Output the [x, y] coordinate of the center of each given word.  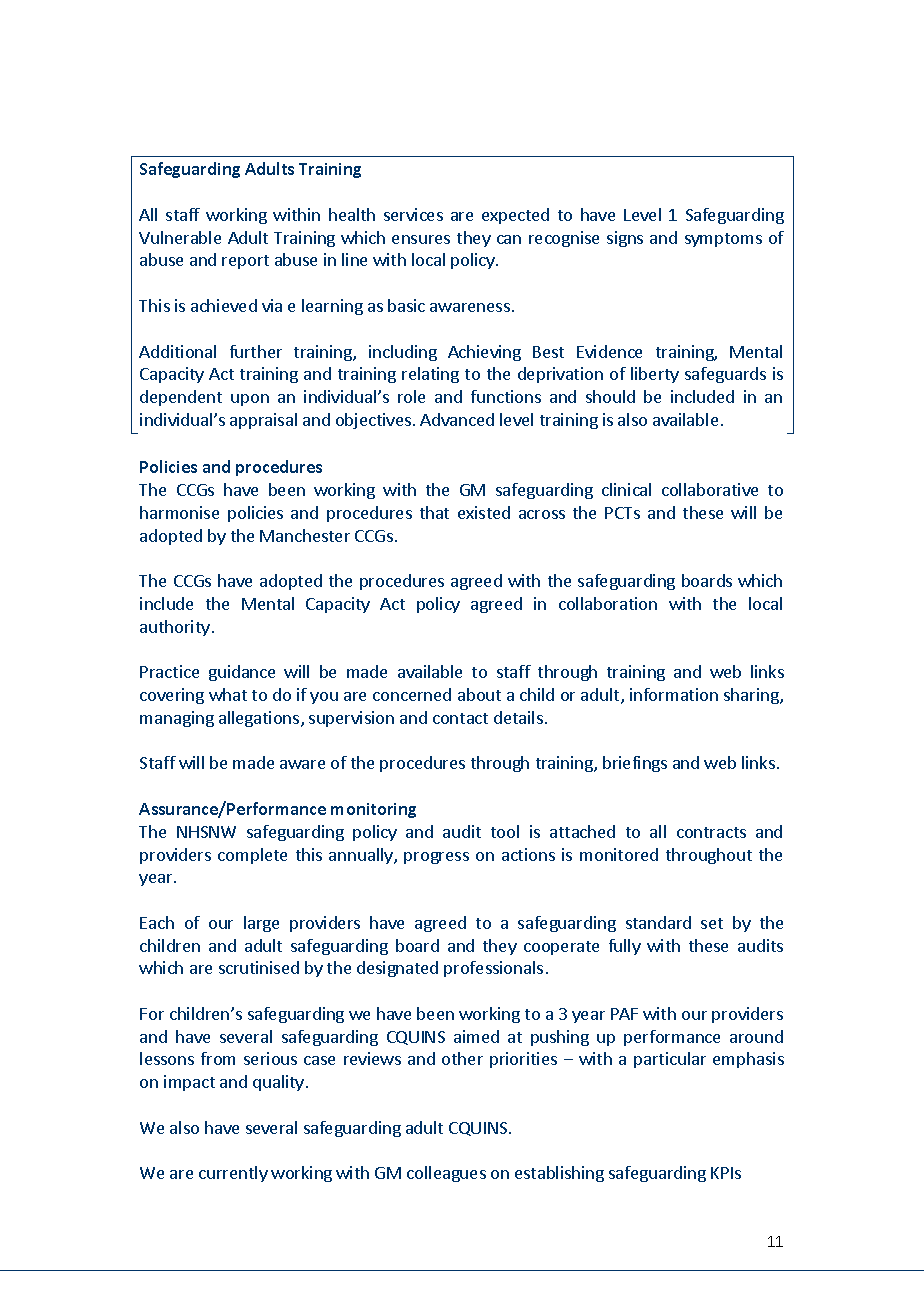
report [245, 262]
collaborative [710, 489]
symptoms [723, 240]
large [261, 924]
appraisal [263, 421]
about [479, 694]
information [674, 694]
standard [658, 922]
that [434, 512]
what [228, 694]
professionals [493, 969]
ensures [421, 239]
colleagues [446, 1174]
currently [233, 1174]
